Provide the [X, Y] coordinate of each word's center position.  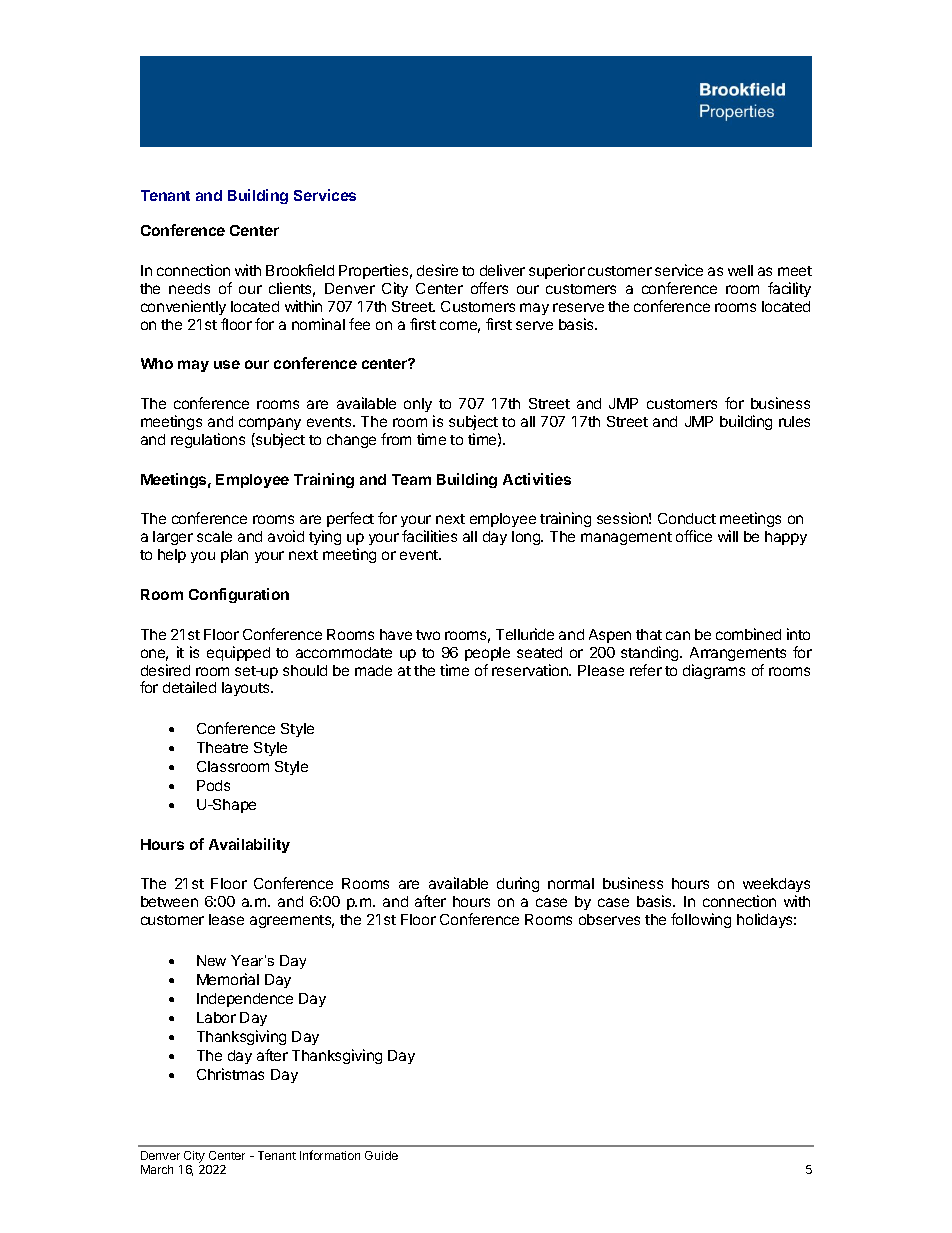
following [701, 920]
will [728, 536]
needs [189, 288]
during [518, 884]
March [157, 1169]
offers [489, 288]
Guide [381, 1155]
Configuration [239, 595]
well [740, 270]
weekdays [776, 887]
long [527, 538]
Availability [249, 845]
